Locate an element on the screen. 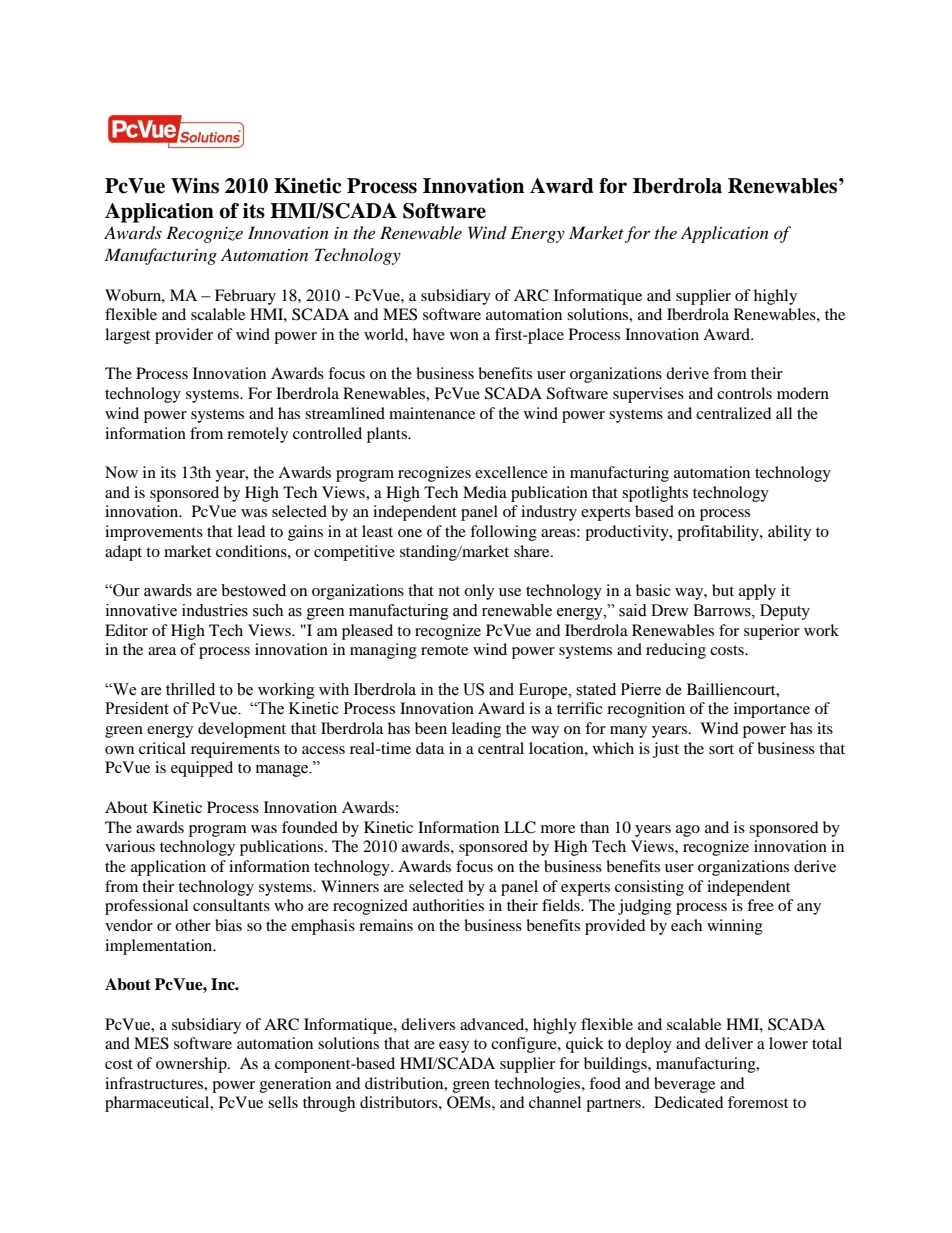 This screenshot has height=1233, width=952. controls is located at coordinates (744, 393).
